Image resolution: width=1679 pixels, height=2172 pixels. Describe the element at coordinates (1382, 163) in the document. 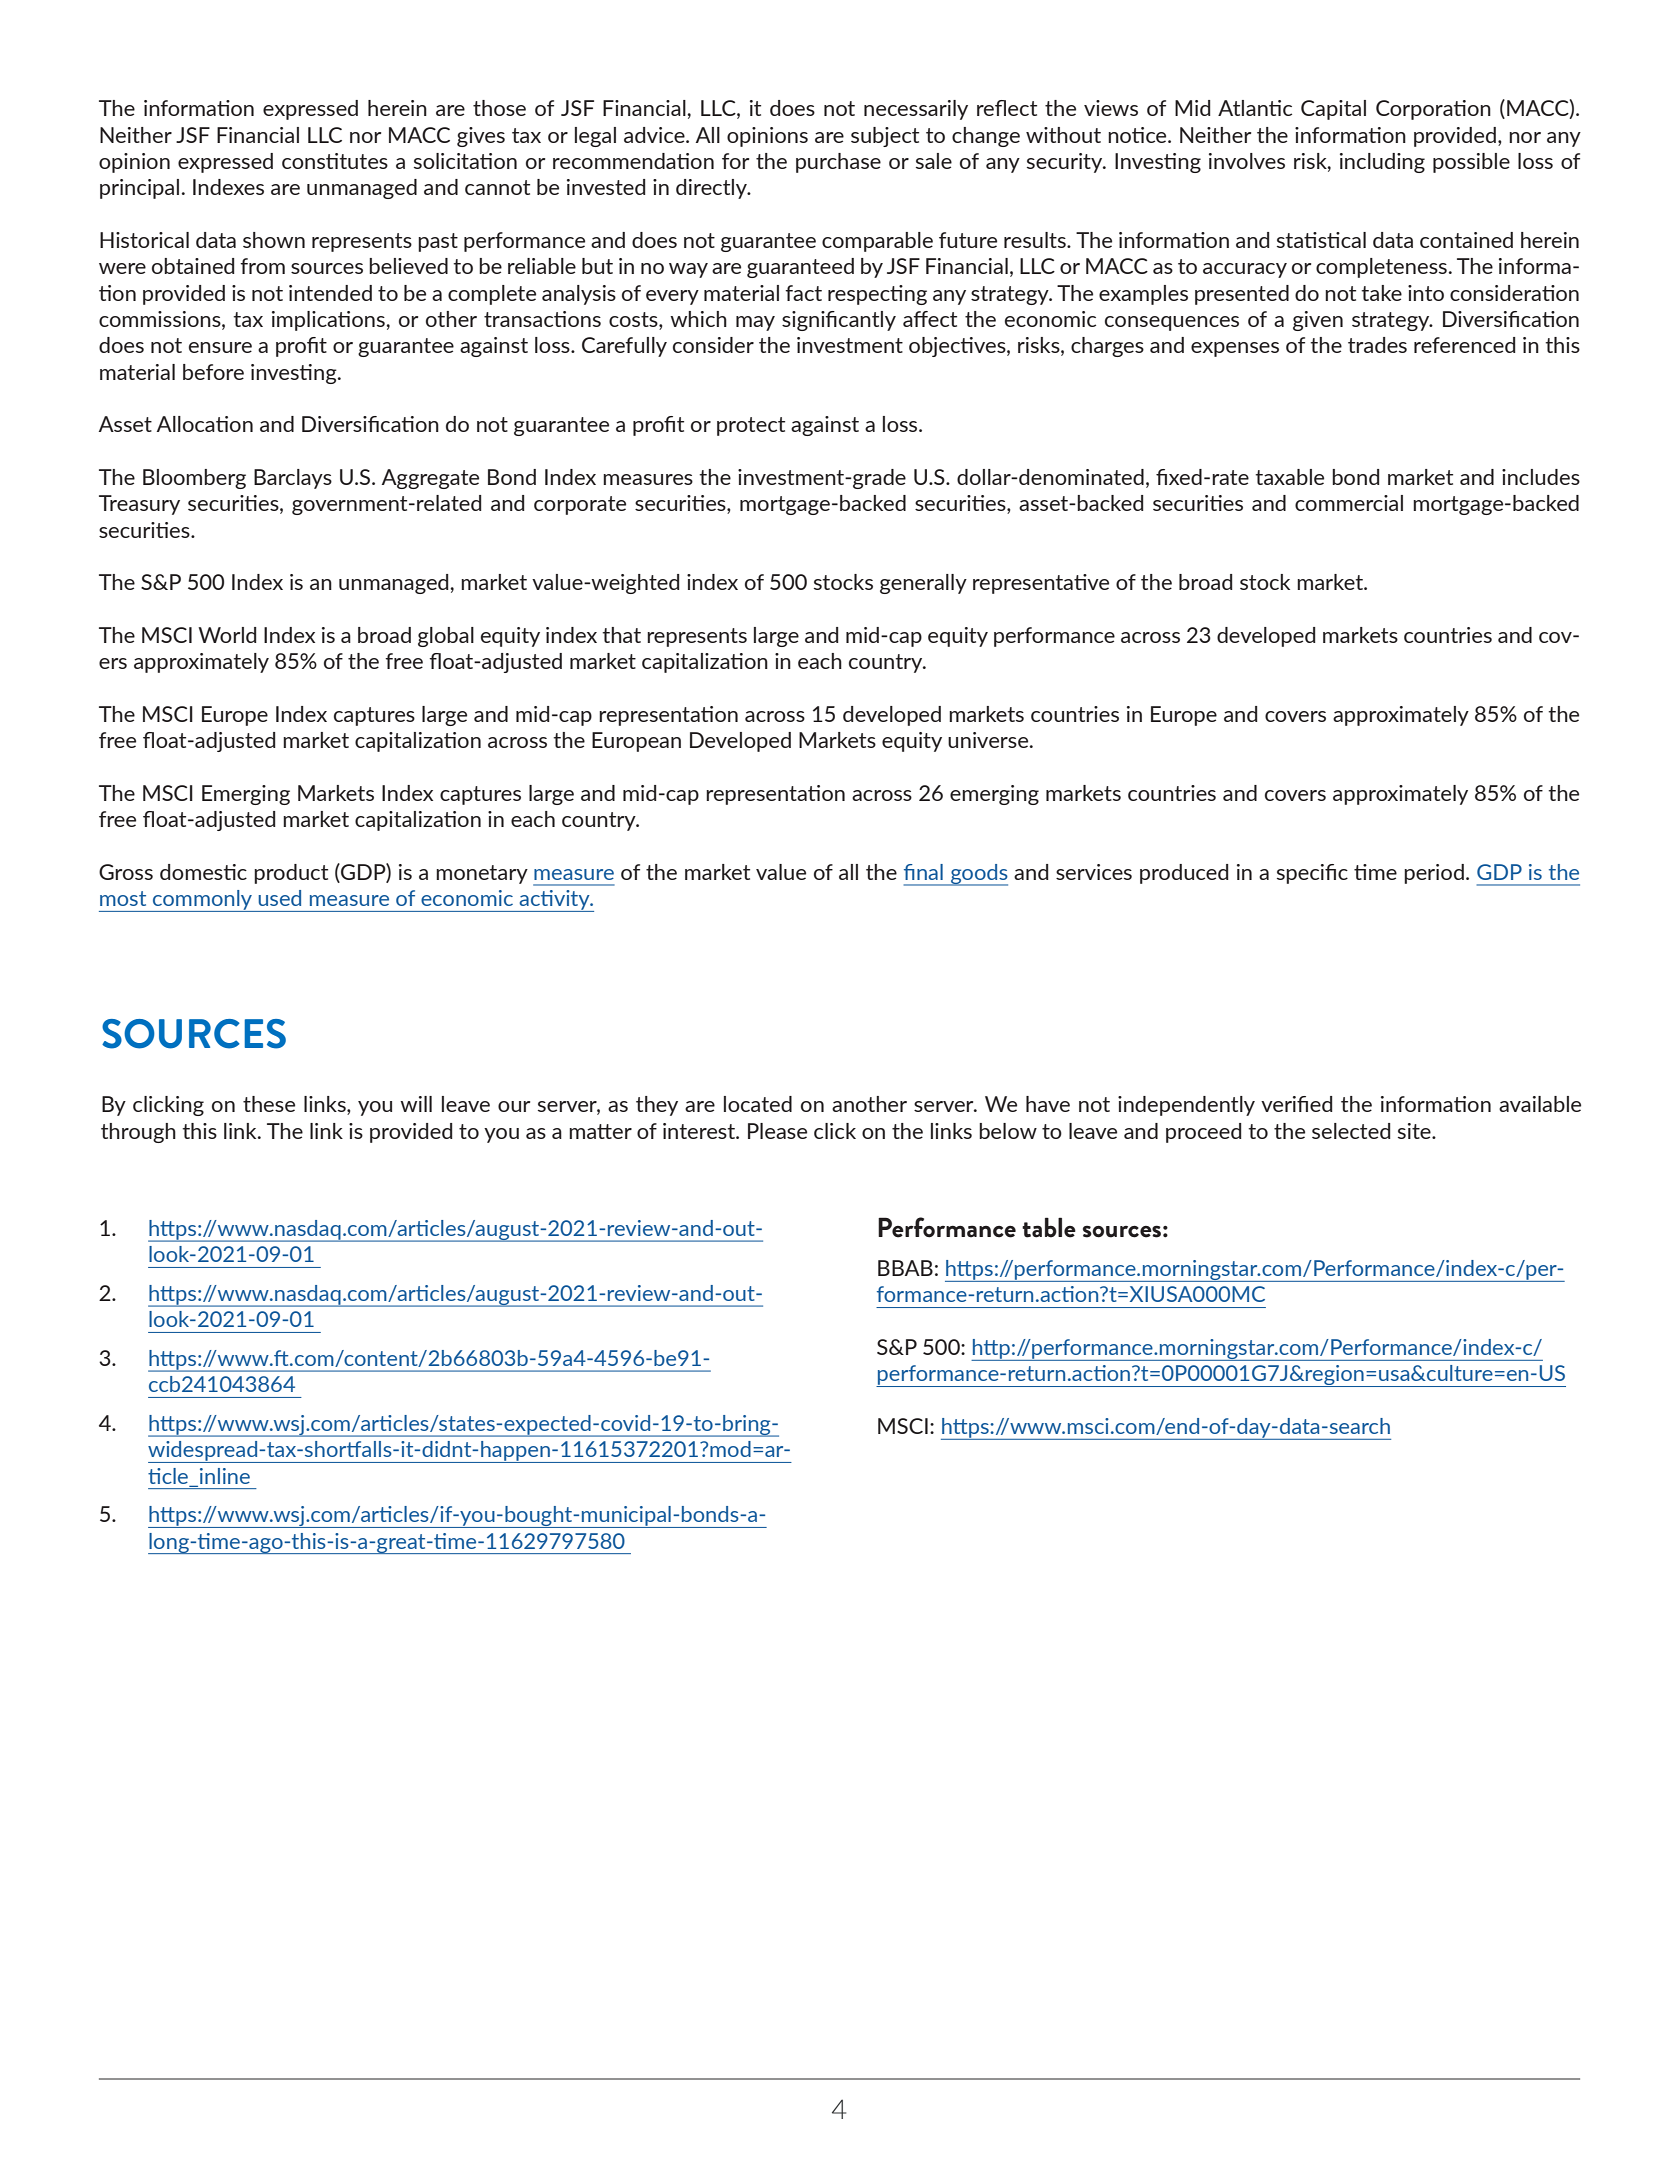

I see `including` at that location.
